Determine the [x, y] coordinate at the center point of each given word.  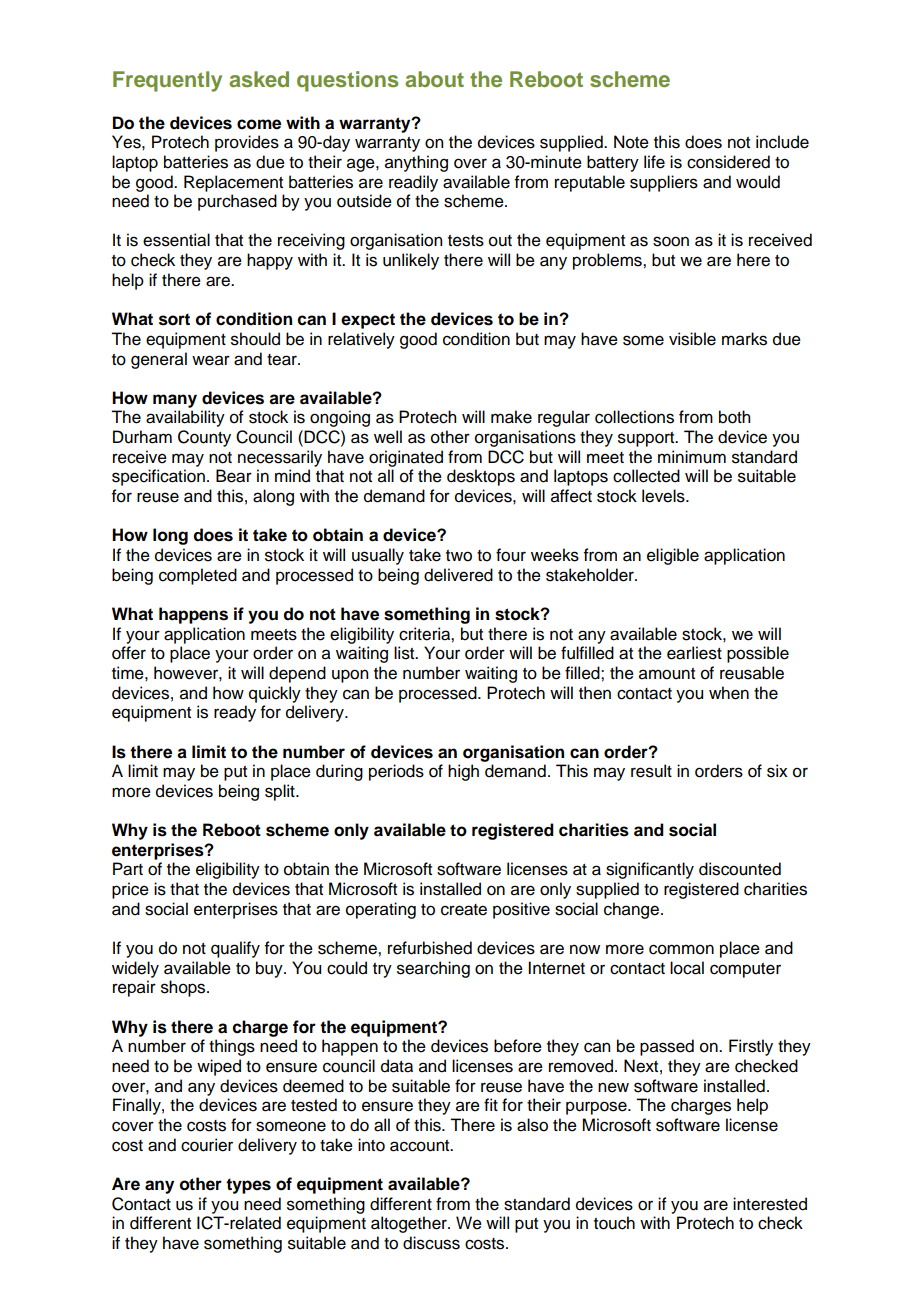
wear [211, 360]
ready [235, 713]
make [511, 417]
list [405, 653]
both [734, 417]
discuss [431, 1243]
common [681, 949]
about [434, 79]
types [248, 1186]
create [464, 910]
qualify [235, 949]
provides [247, 143]
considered [728, 162]
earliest [694, 653]
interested [770, 1204]
